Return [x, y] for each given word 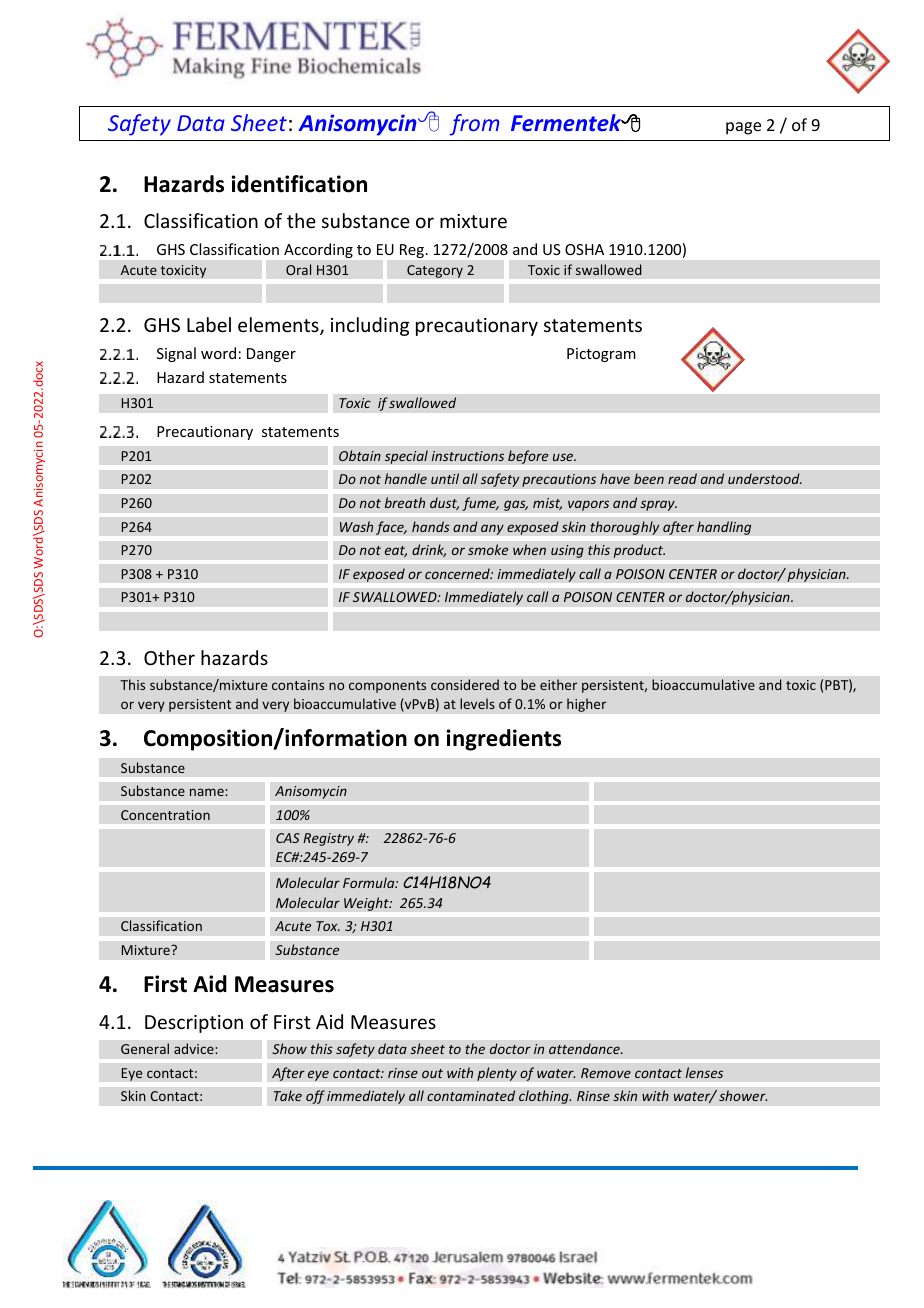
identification [299, 184]
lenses [704, 1072]
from [474, 125]
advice [195, 1048]
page [743, 128]
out [432, 1073]
